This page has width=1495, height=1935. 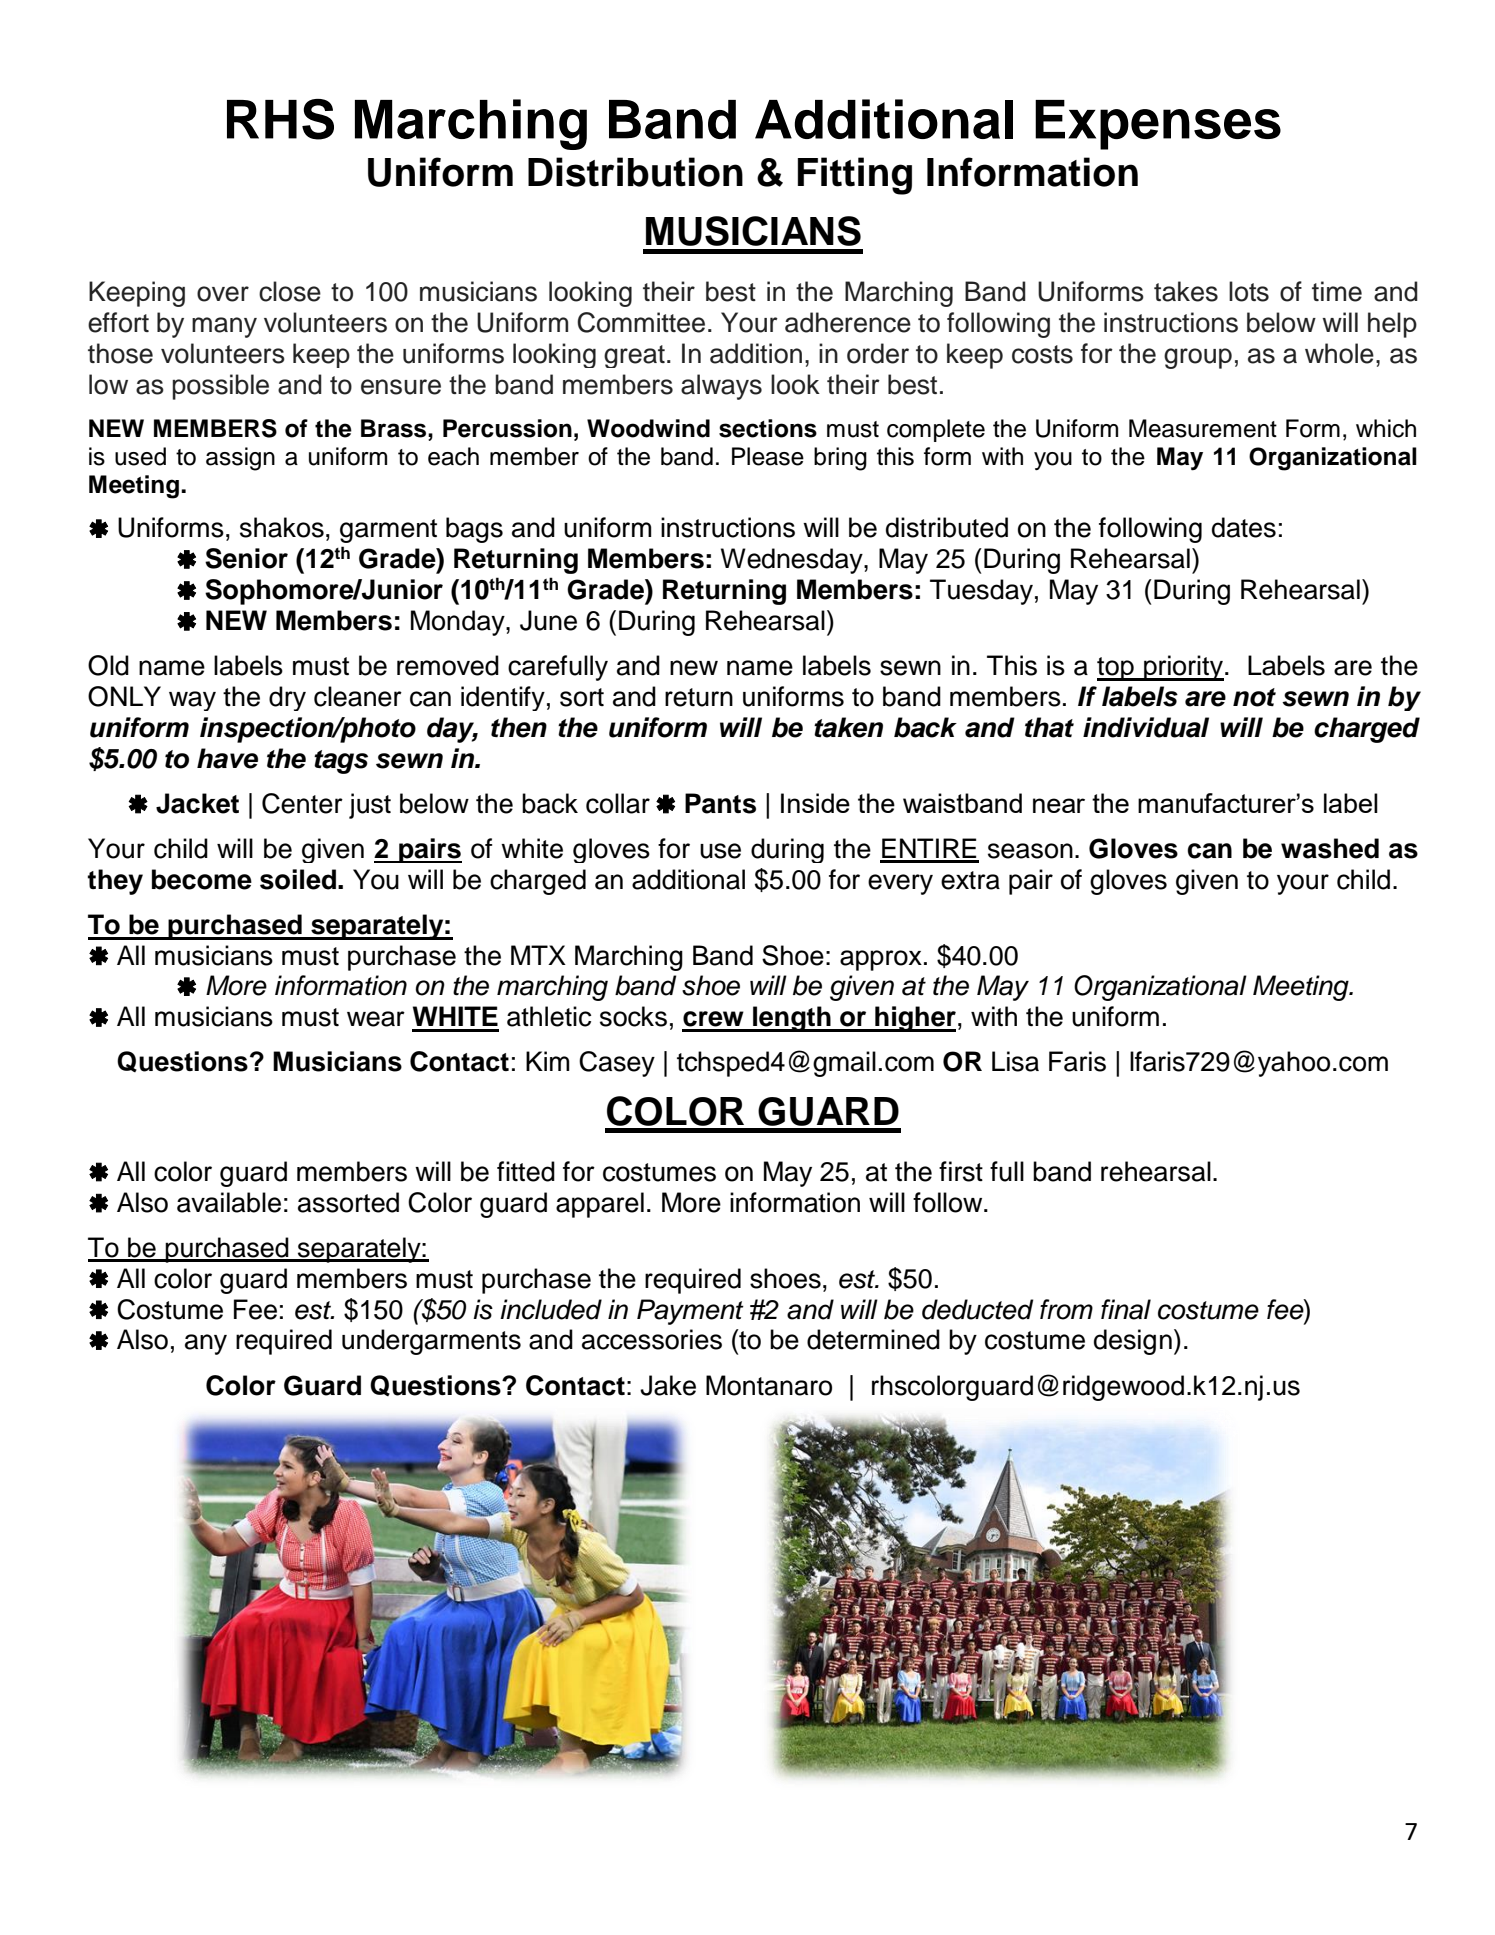 What do you see at coordinates (768, 456) in the page?
I see `Please` at bounding box center [768, 456].
